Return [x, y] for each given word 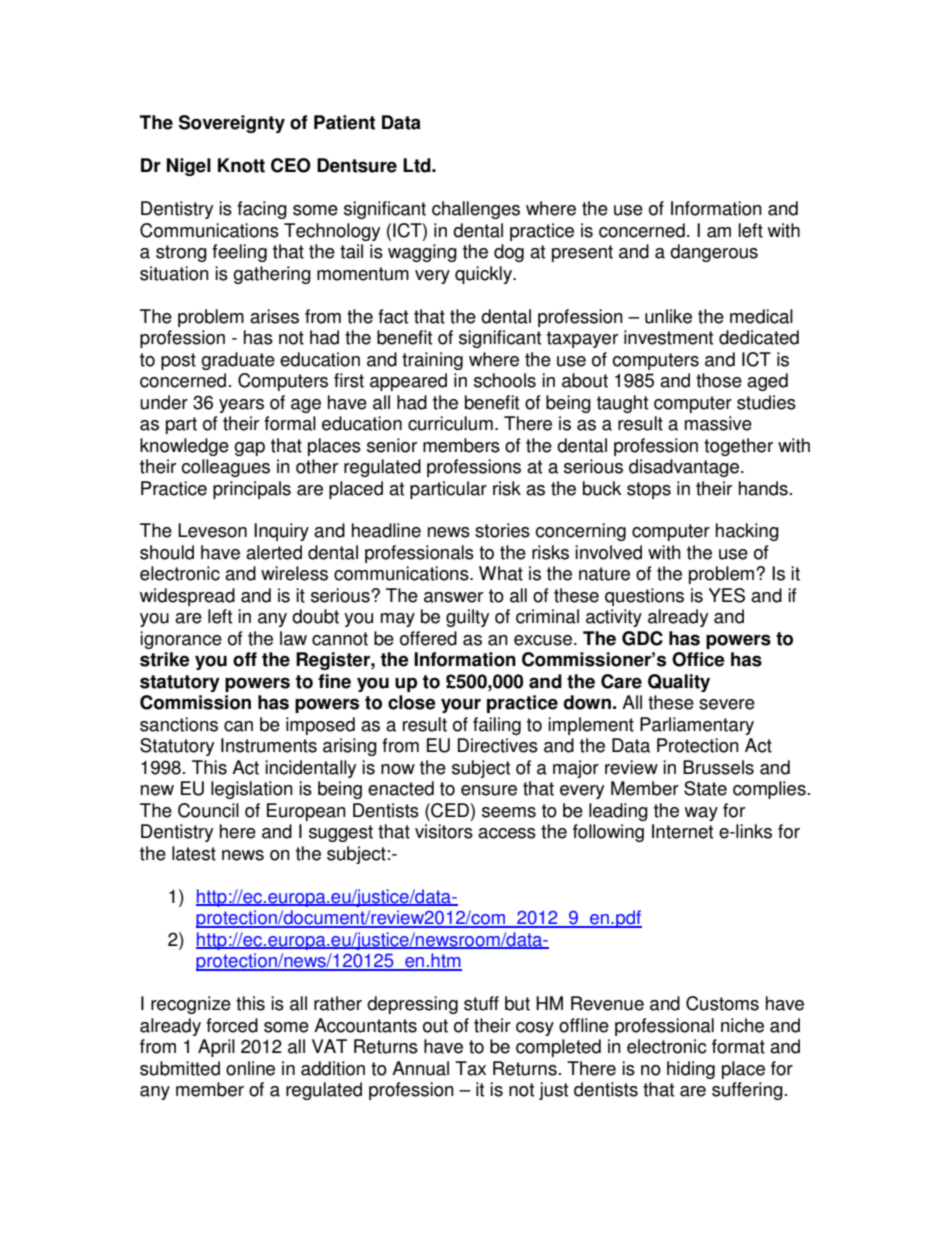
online [250, 1068]
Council [208, 810]
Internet [682, 831]
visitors [444, 831]
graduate [238, 361]
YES [726, 595]
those [719, 380]
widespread [187, 597]
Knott [241, 165]
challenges [476, 210]
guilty [467, 618]
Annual [420, 1068]
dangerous [714, 253]
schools [505, 380]
